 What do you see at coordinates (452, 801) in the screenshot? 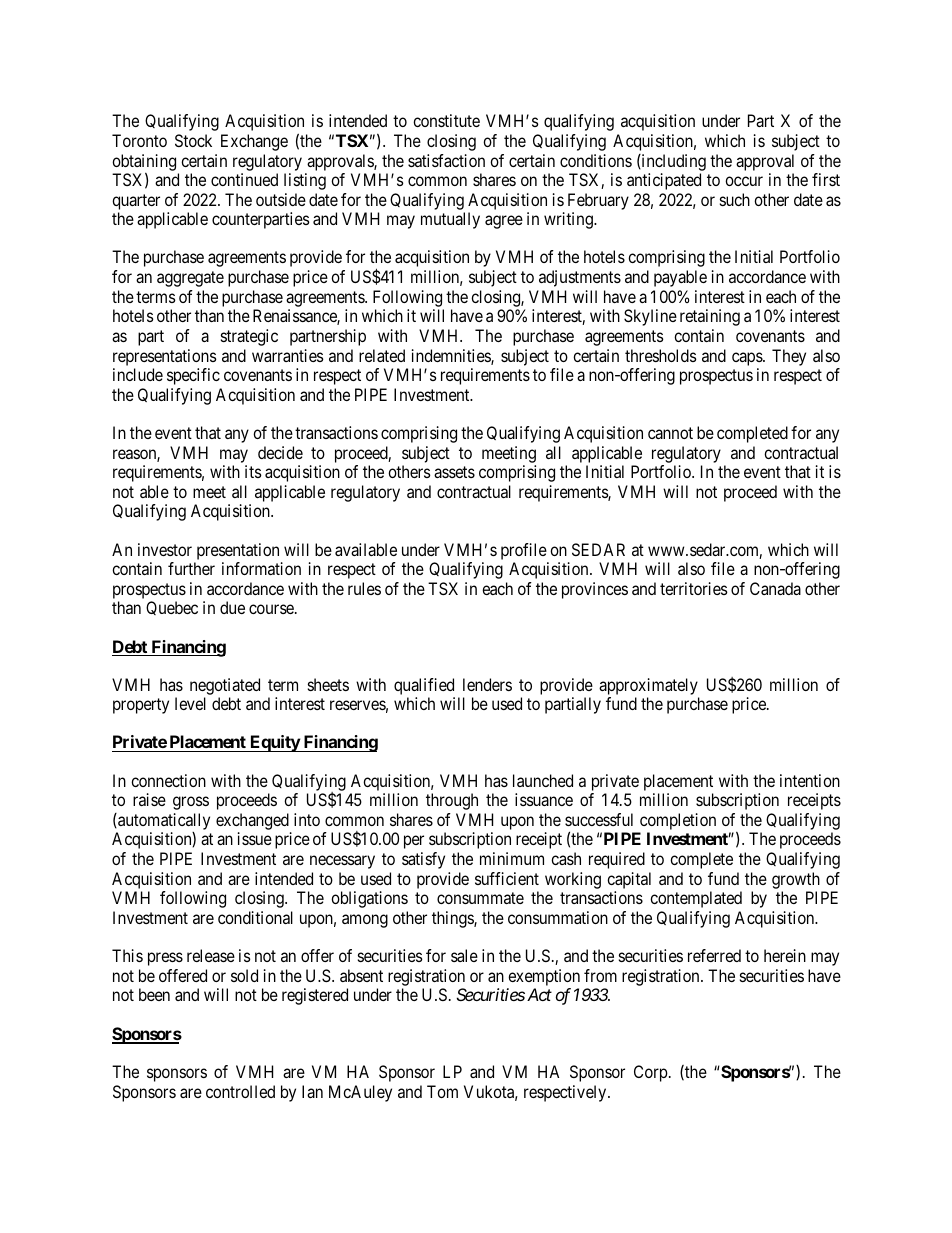
I see `through` at bounding box center [452, 801].
